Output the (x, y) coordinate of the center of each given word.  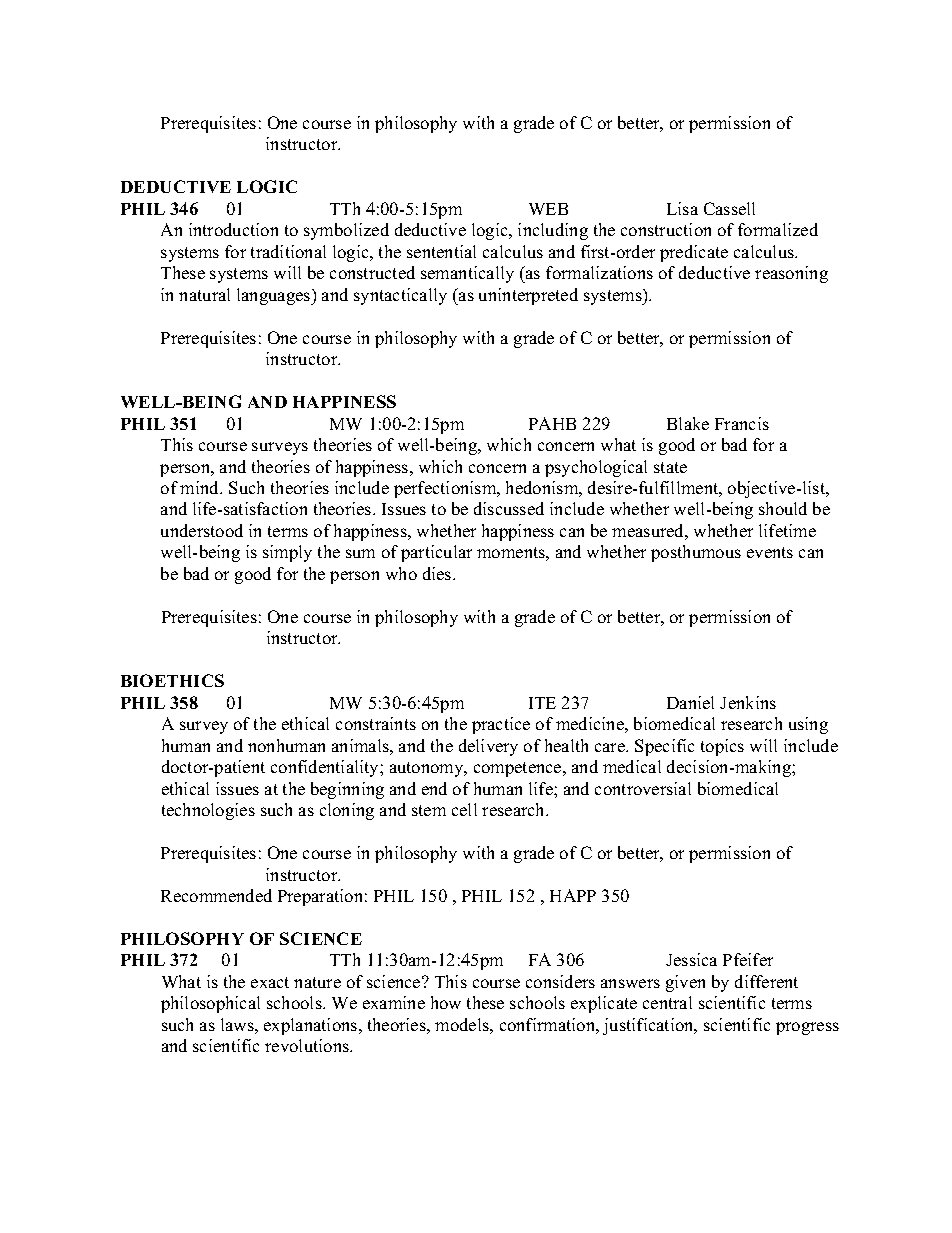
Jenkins (748, 702)
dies (438, 573)
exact (270, 982)
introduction (233, 229)
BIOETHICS (172, 680)
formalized (778, 229)
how (446, 1002)
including (553, 231)
